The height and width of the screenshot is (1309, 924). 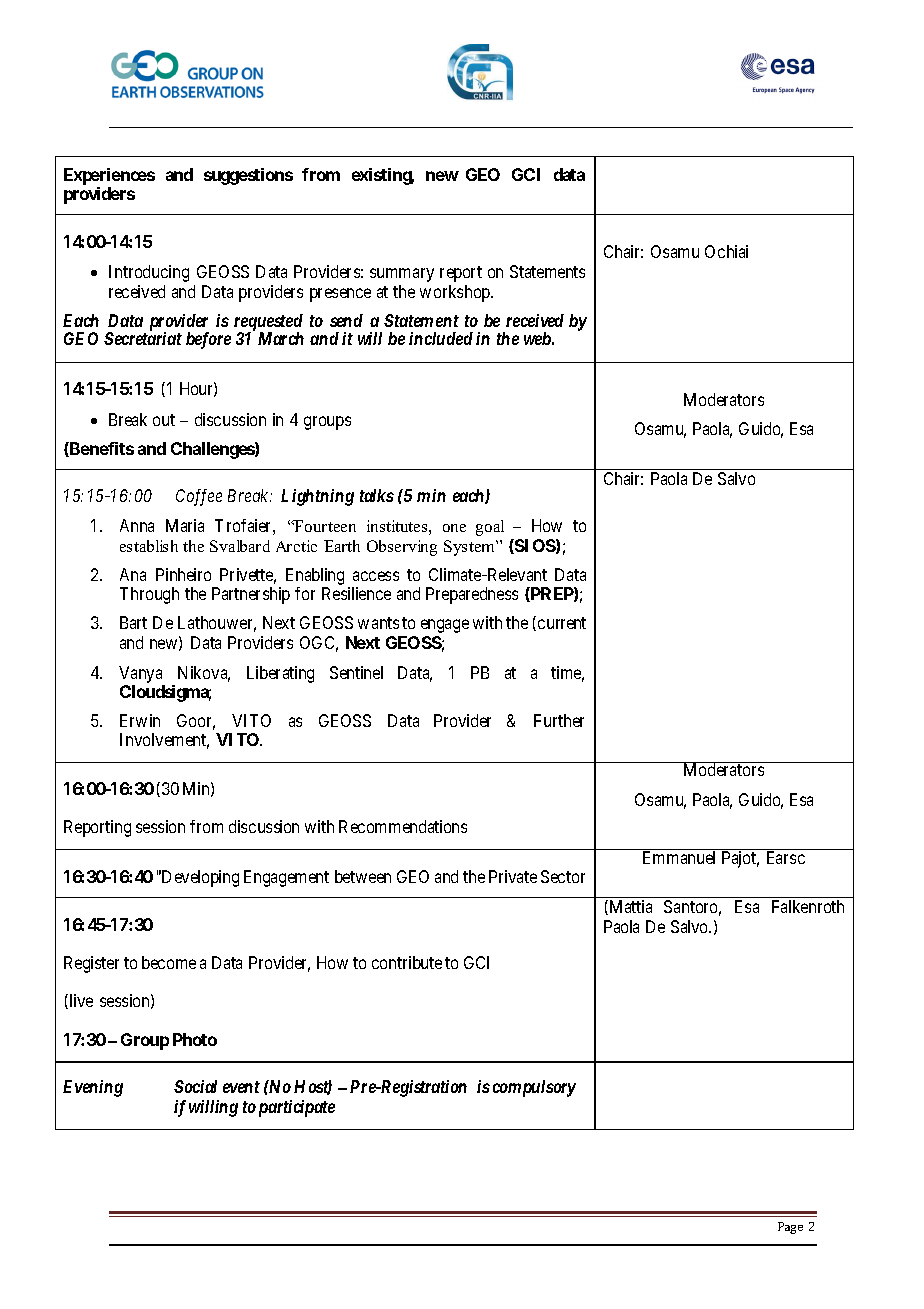 I want to click on workshop, so click(x=456, y=293).
